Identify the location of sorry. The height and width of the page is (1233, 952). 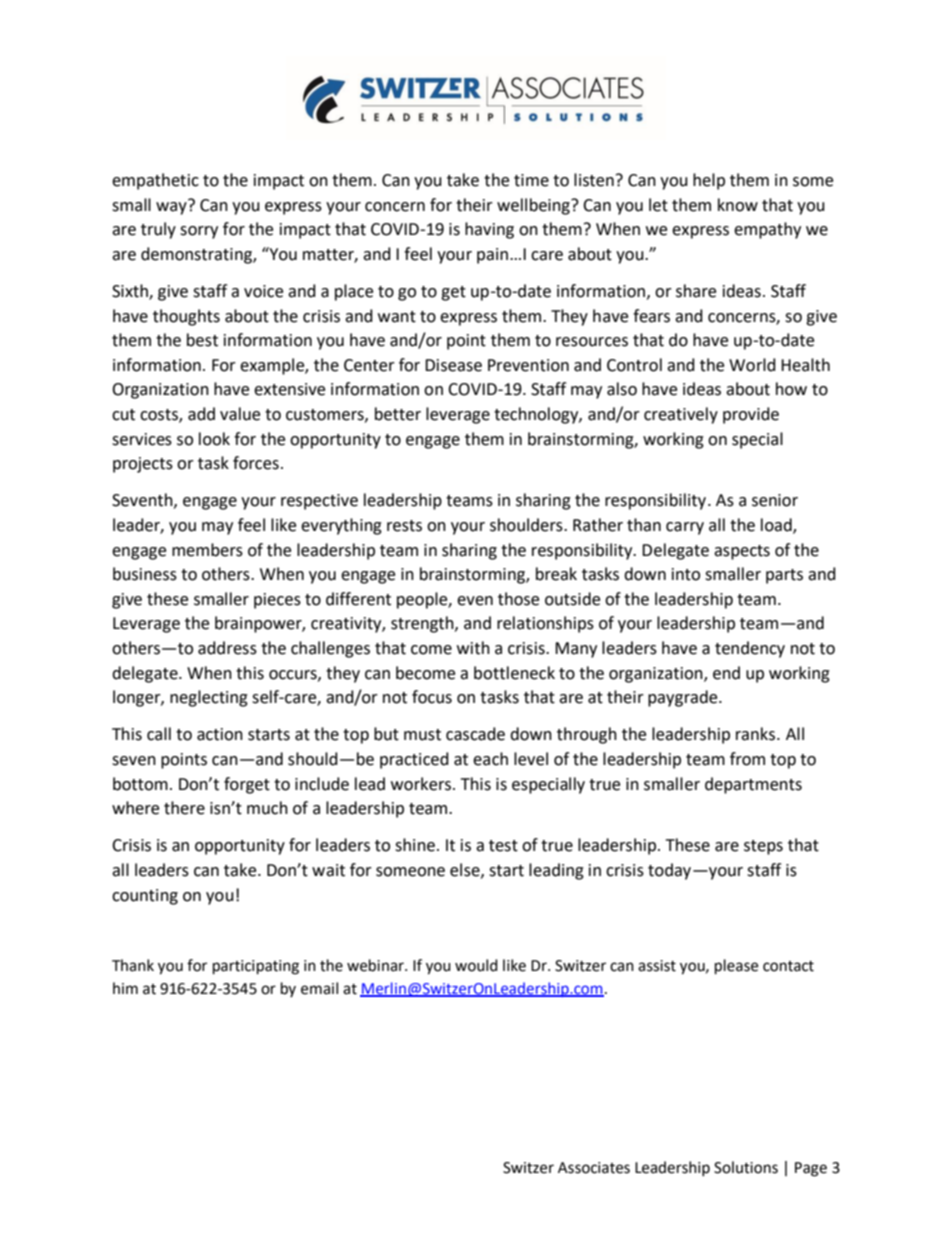
(199, 232).
